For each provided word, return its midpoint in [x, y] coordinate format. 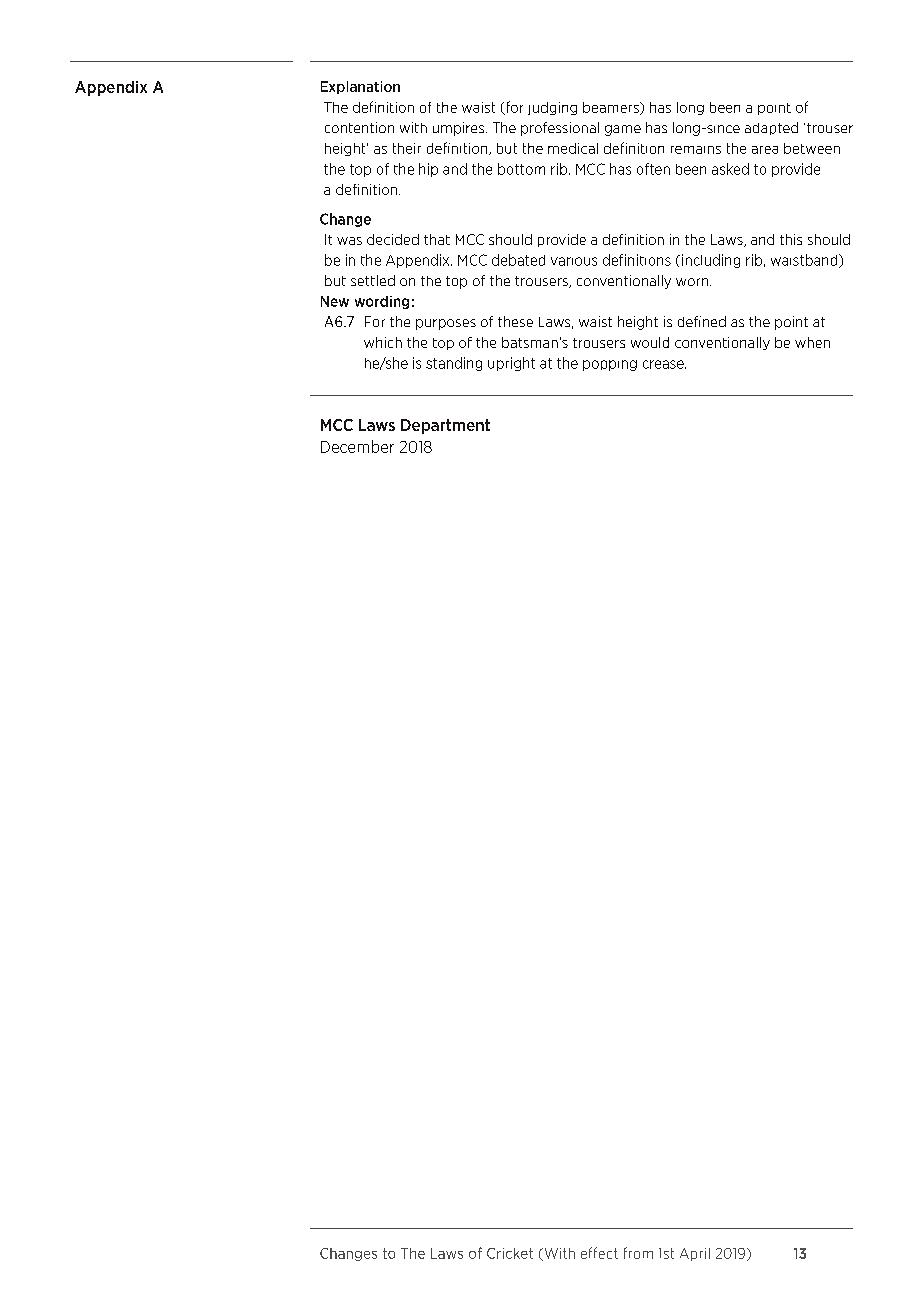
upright [511, 364]
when [812, 342]
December [357, 446]
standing [454, 364]
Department [445, 426]
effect [599, 1253]
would [650, 342]
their [407, 148]
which [383, 342]
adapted [771, 128]
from [638, 1253]
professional [560, 129]
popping [610, 365]
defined [702, 321]
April [695, 1254]
